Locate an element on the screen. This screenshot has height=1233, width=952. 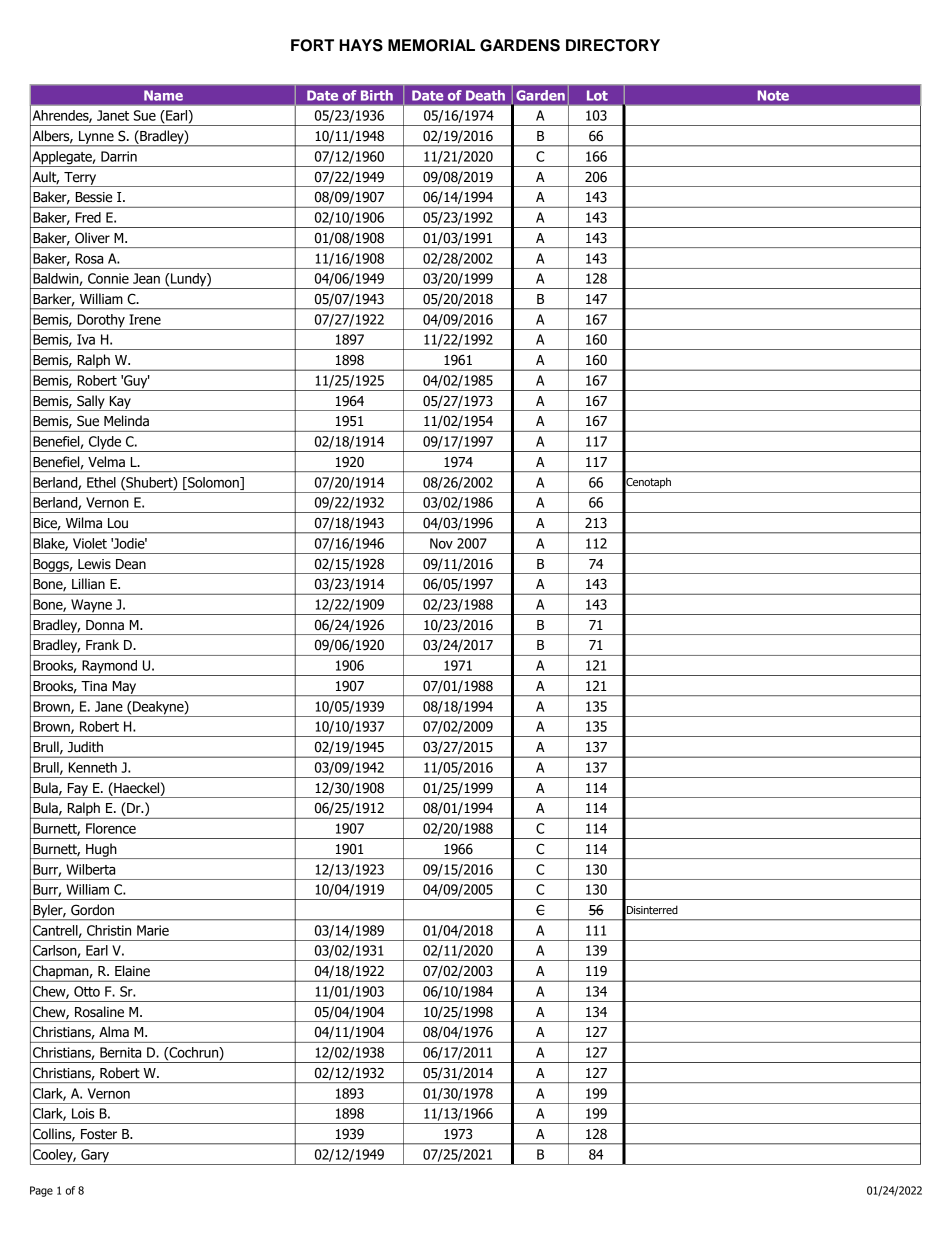
Birth is located at coordinates (377, 95).
